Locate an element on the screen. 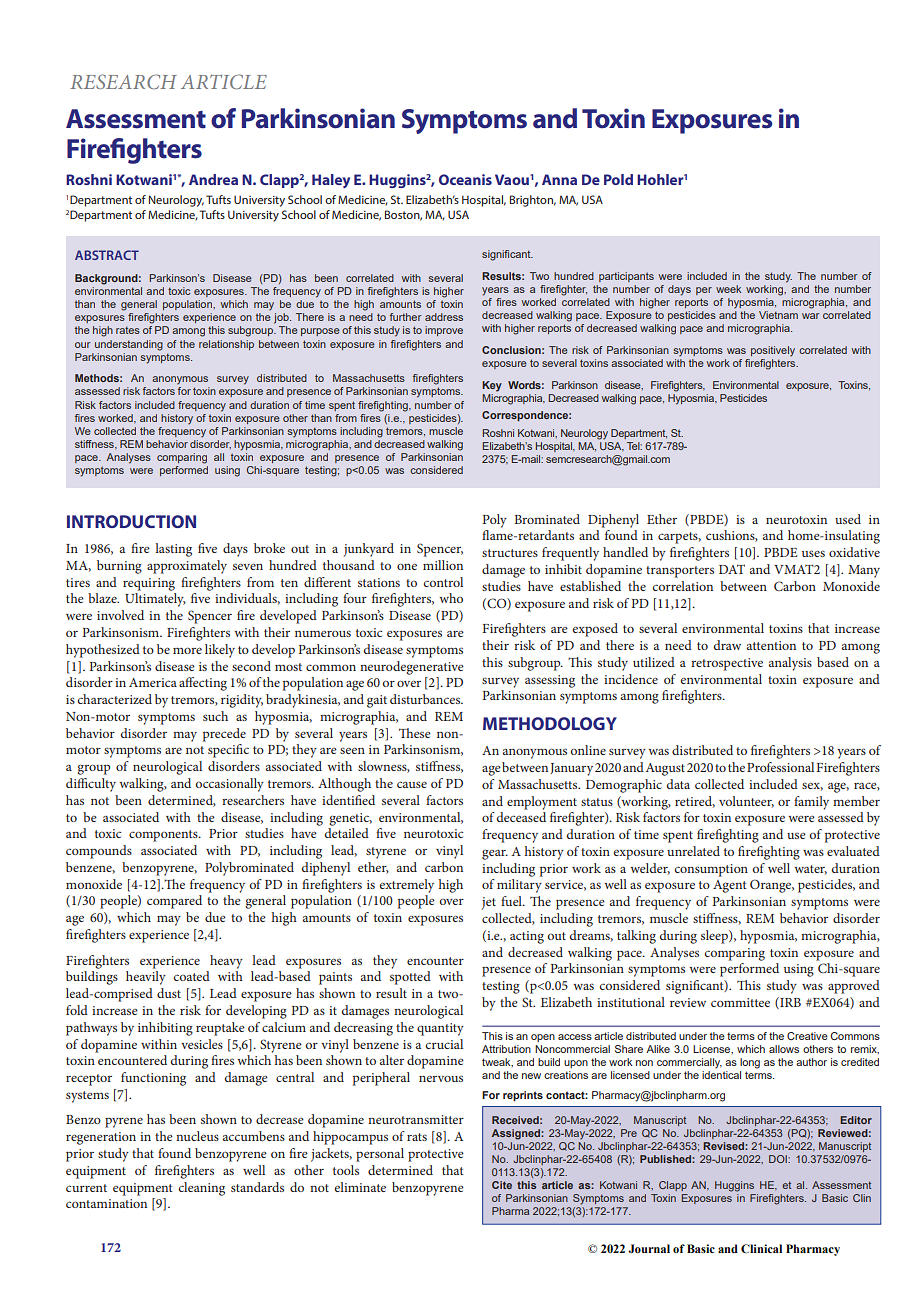  uses is located at coordinates (813, 553).
